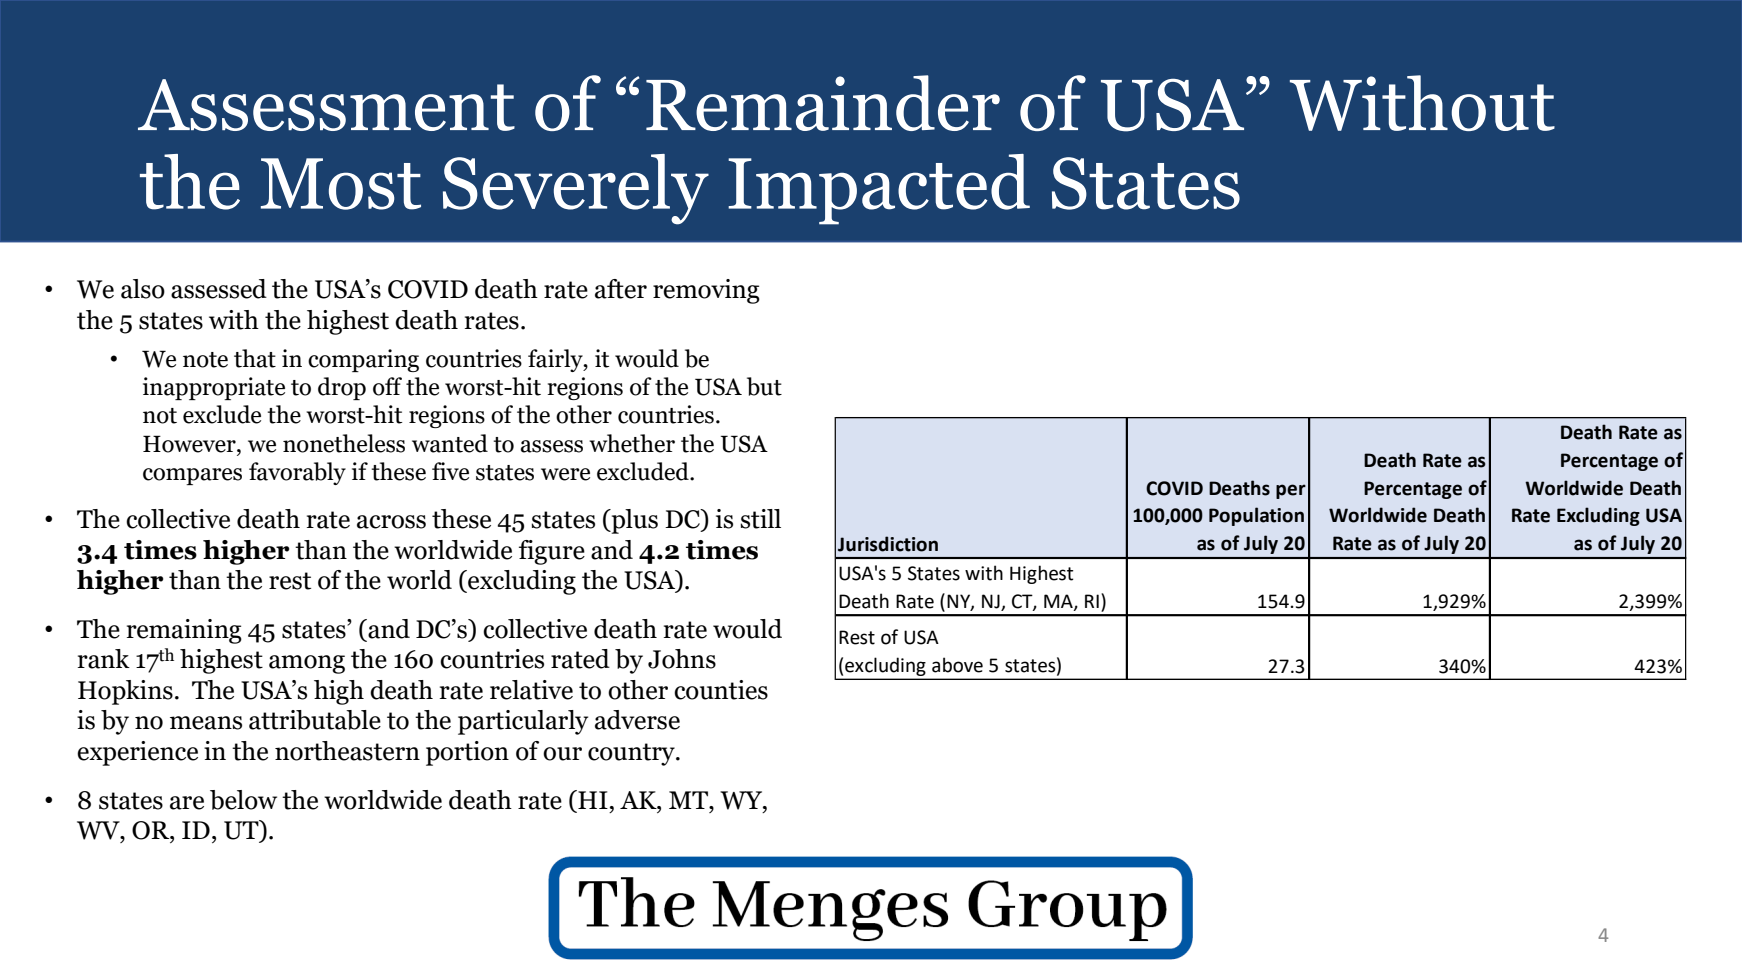 Image resolution: width=1742 pixels, height=980 pixels. I want to click on Impacted, so click(879, 189).
